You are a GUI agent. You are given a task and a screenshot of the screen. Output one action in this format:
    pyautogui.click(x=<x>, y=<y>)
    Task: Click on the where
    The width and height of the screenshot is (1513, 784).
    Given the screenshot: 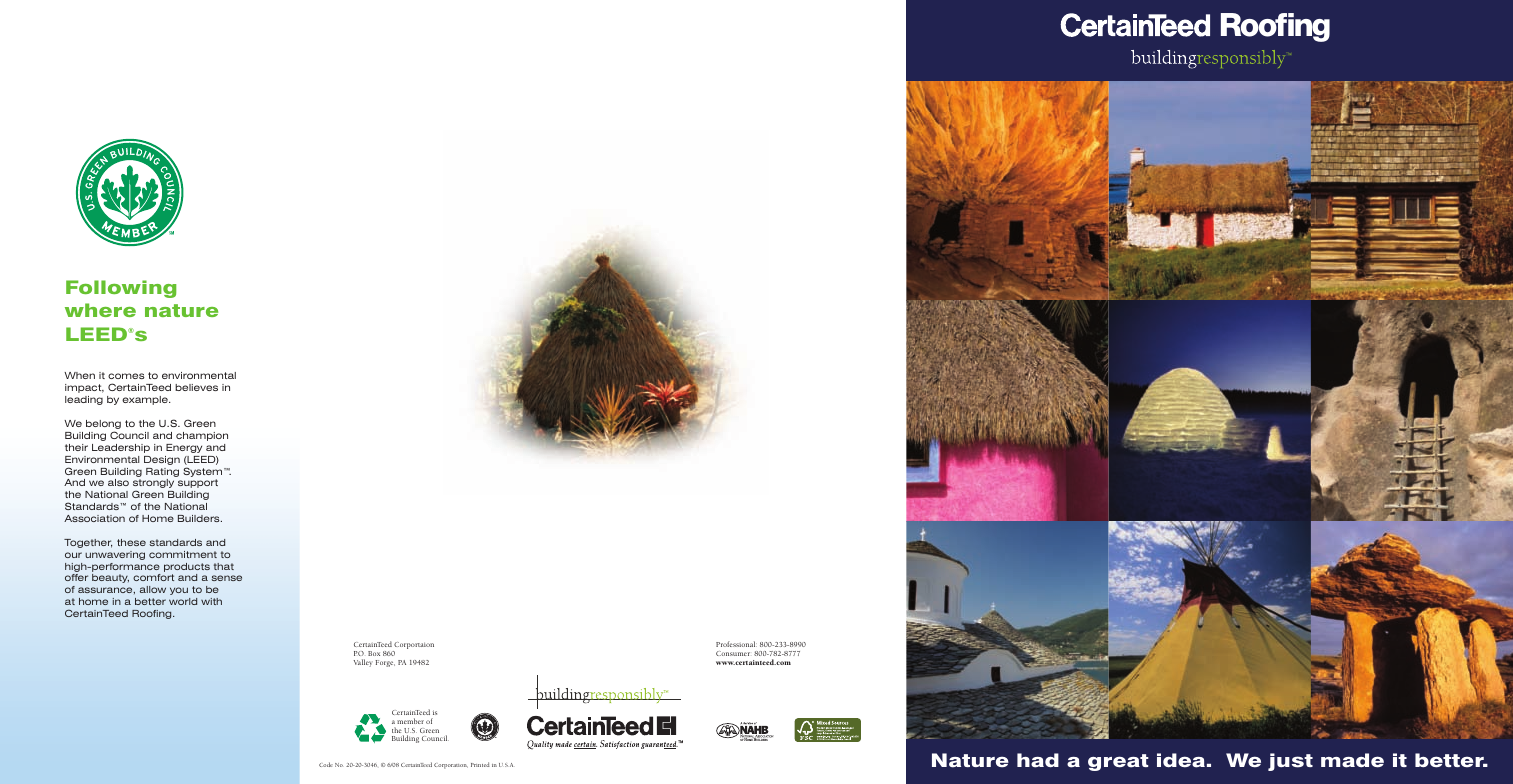 What is the action you would take?
    pyautogui.click(x=100, y=310)
